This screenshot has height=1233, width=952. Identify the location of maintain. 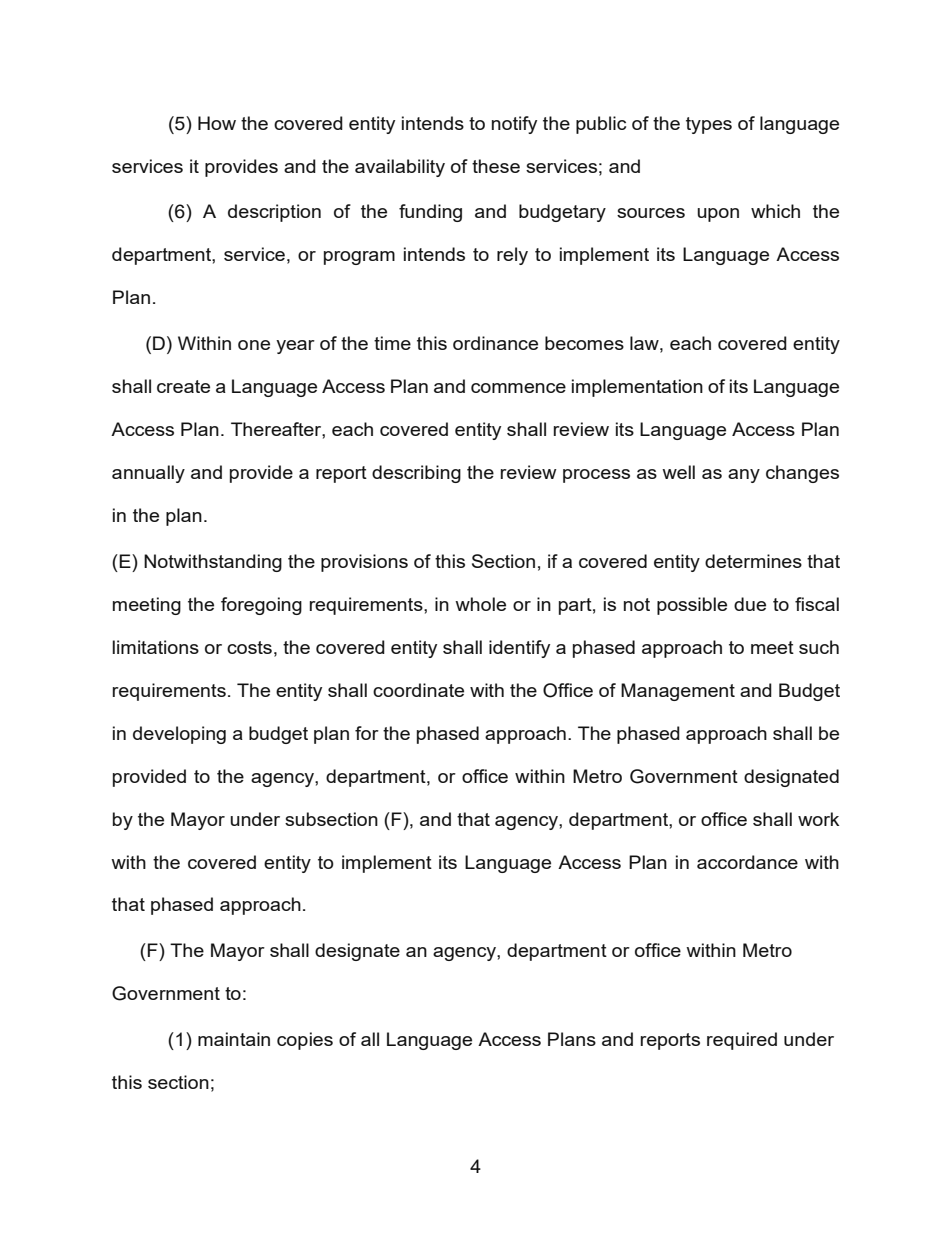
(234, 1039).
